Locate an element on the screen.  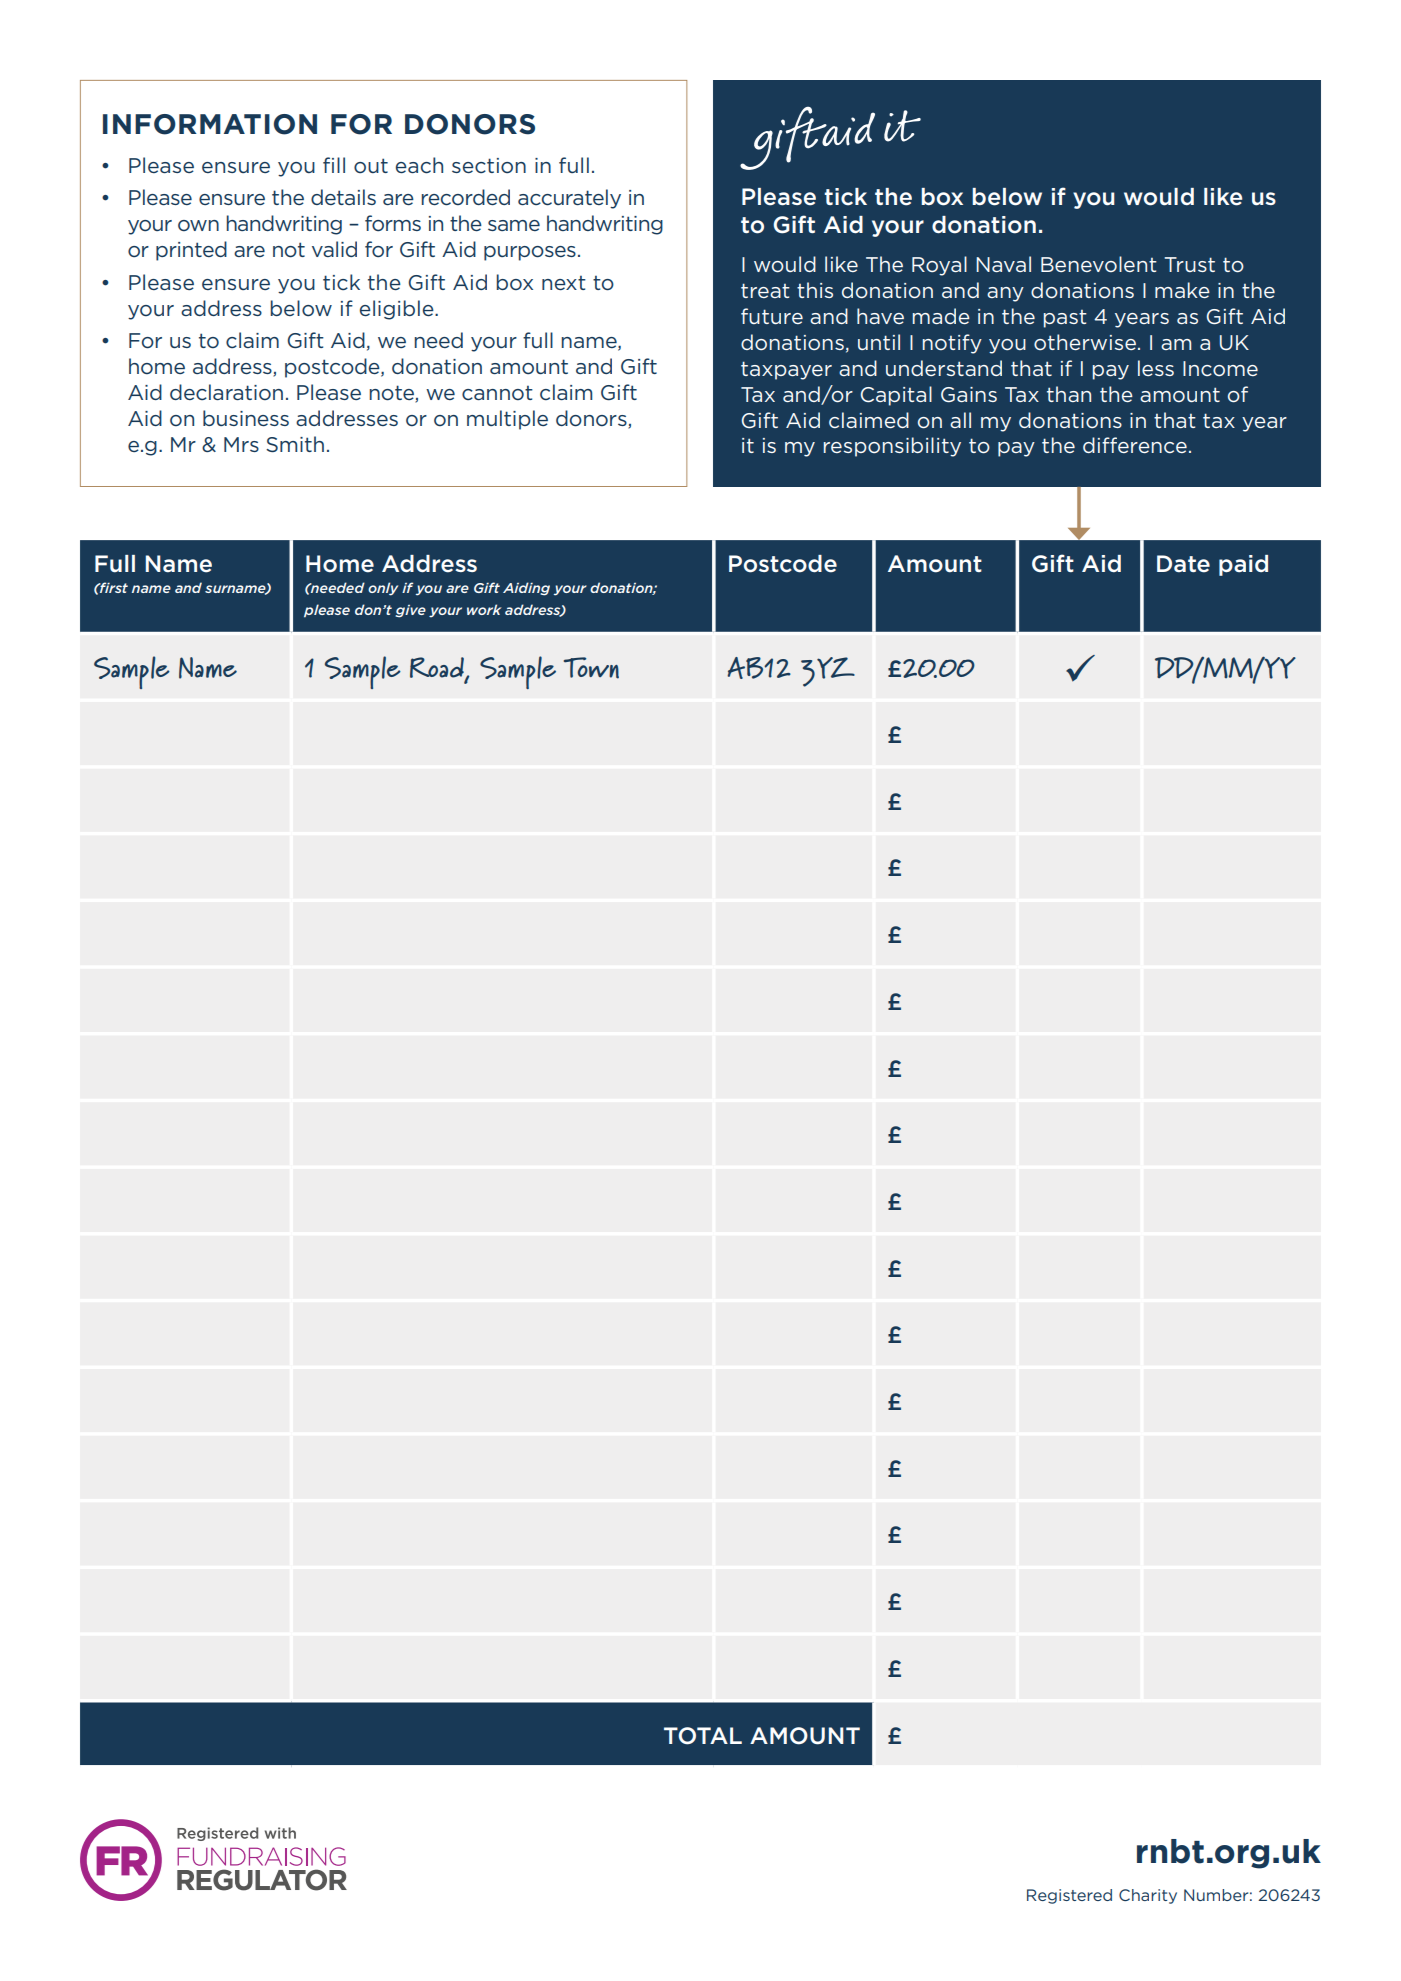
Road is located at coordinates (438, 668).
